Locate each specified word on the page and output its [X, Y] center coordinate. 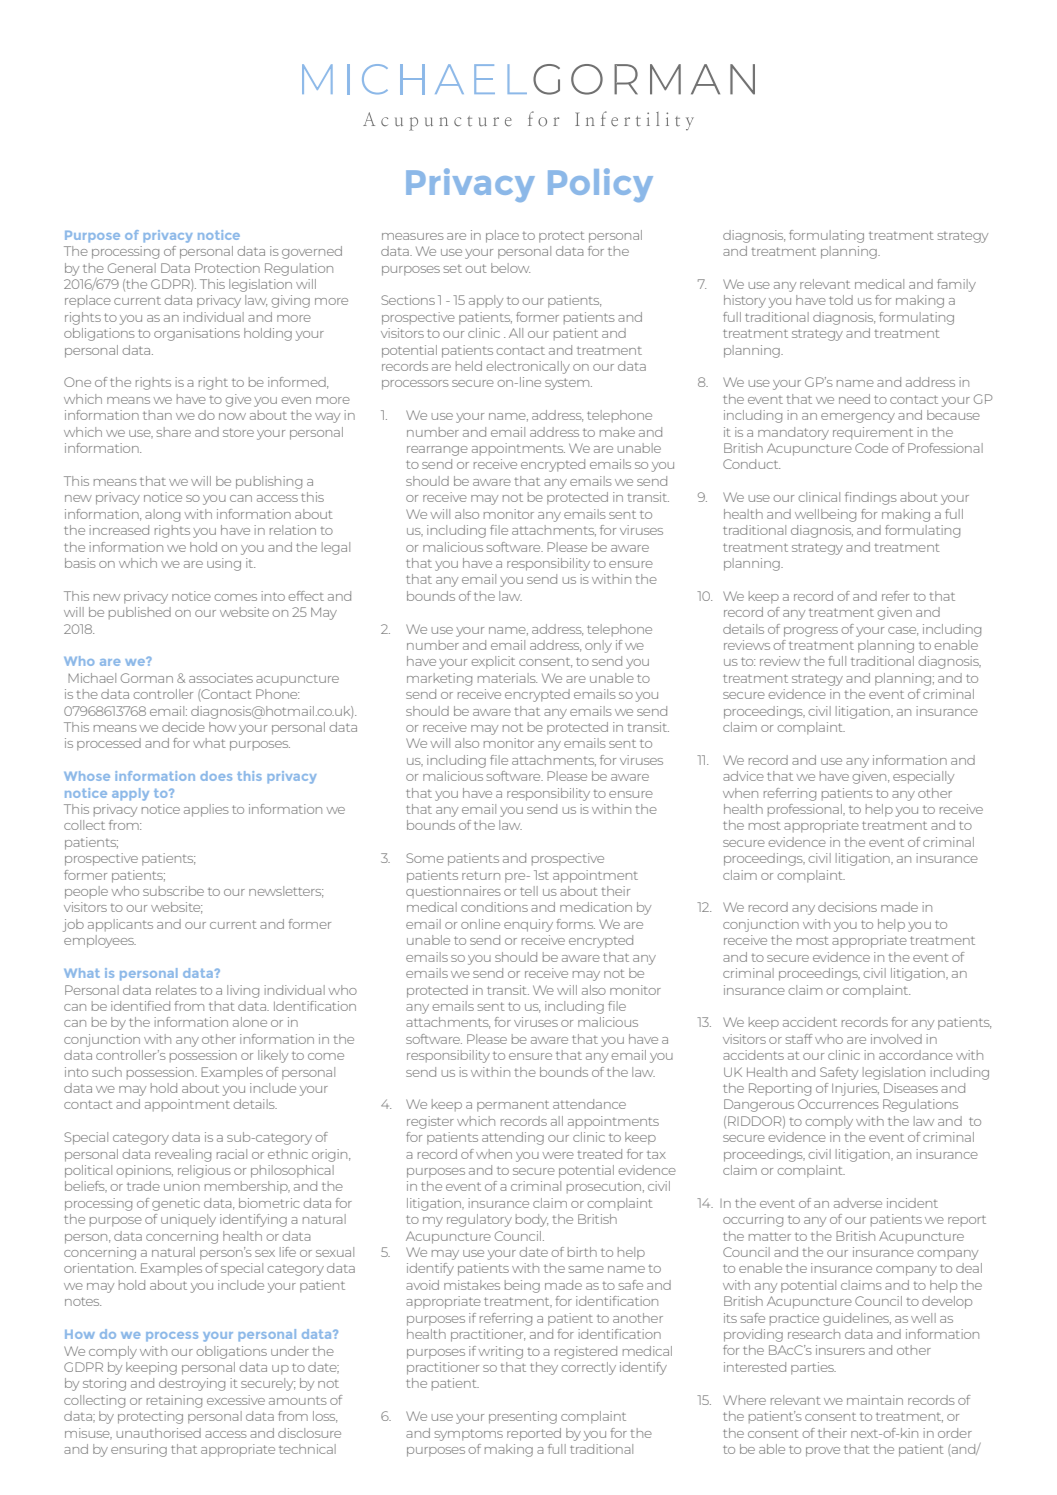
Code [871, 448]
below [510, 268]
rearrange [437, 451]
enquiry [528, 925]
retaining [174, 1401]
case [903, 631]
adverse [858, 1203]
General [132, 268]
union [182, 1186]
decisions [847, 907]
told [841, 300]
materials [507, 678]
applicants [120, 925]
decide [183, 727]
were [558, 1155]
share [173, 432]
